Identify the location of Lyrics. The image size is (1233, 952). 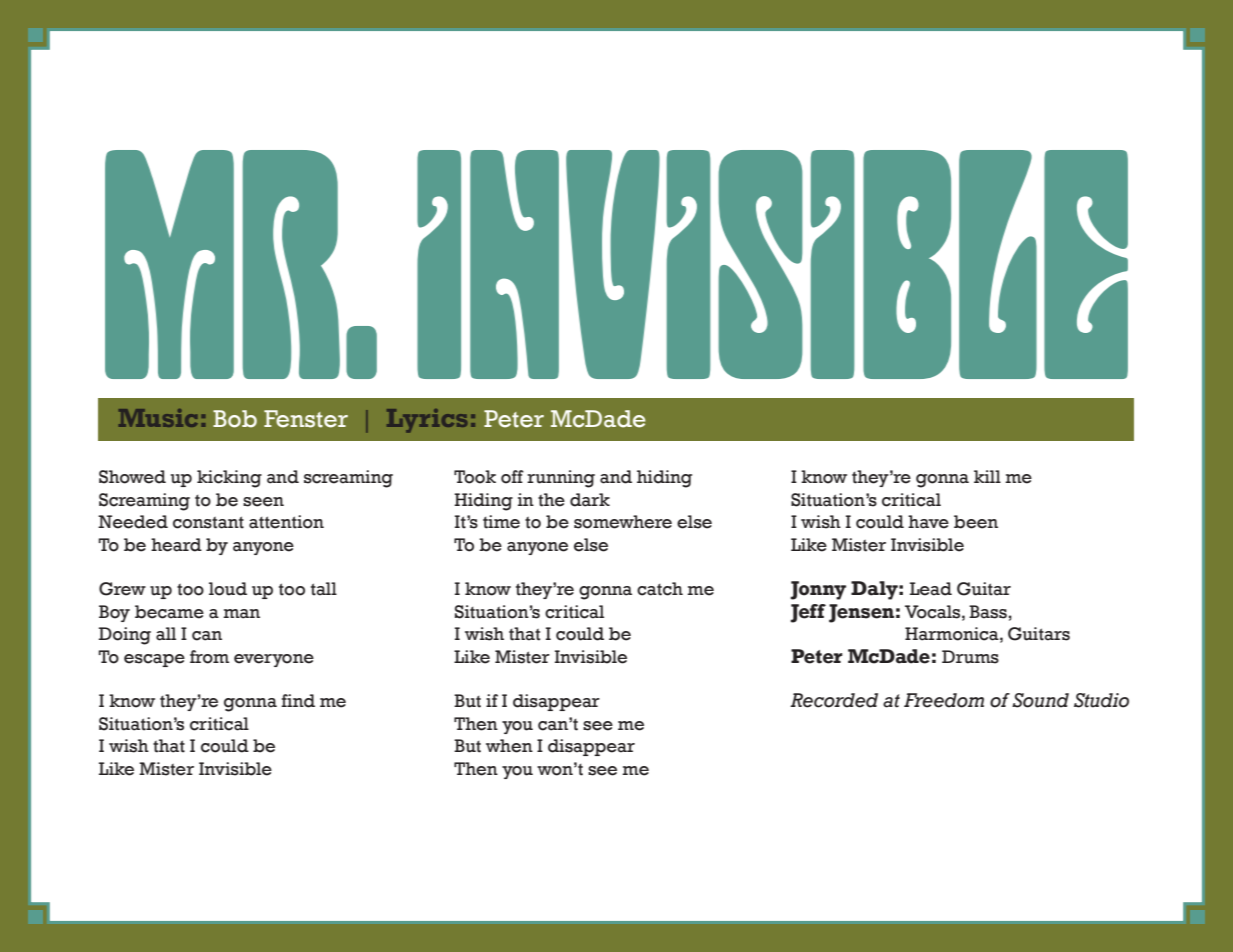
(427, 421).
